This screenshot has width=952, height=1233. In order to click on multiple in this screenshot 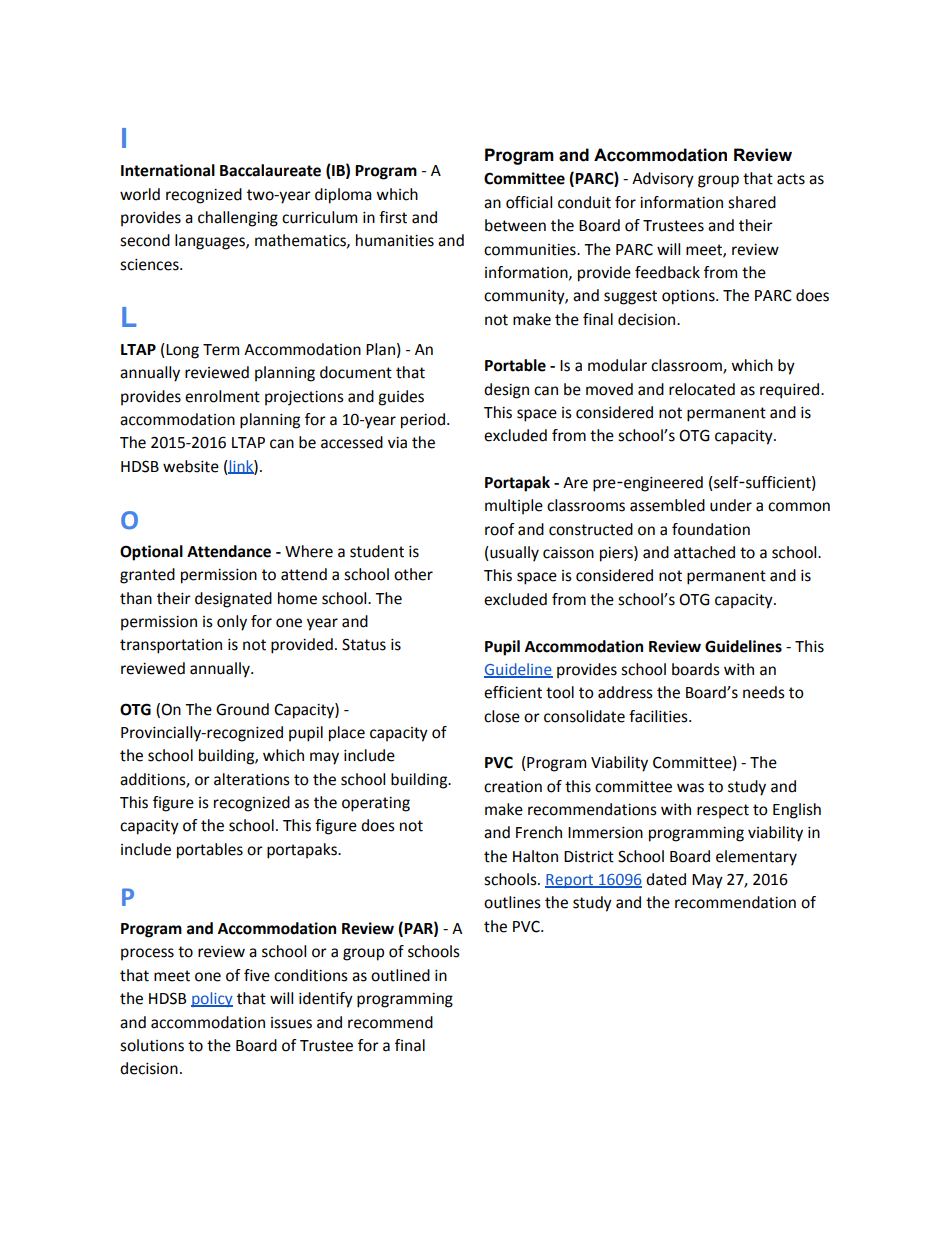, I will do `click(514, 507)`.
